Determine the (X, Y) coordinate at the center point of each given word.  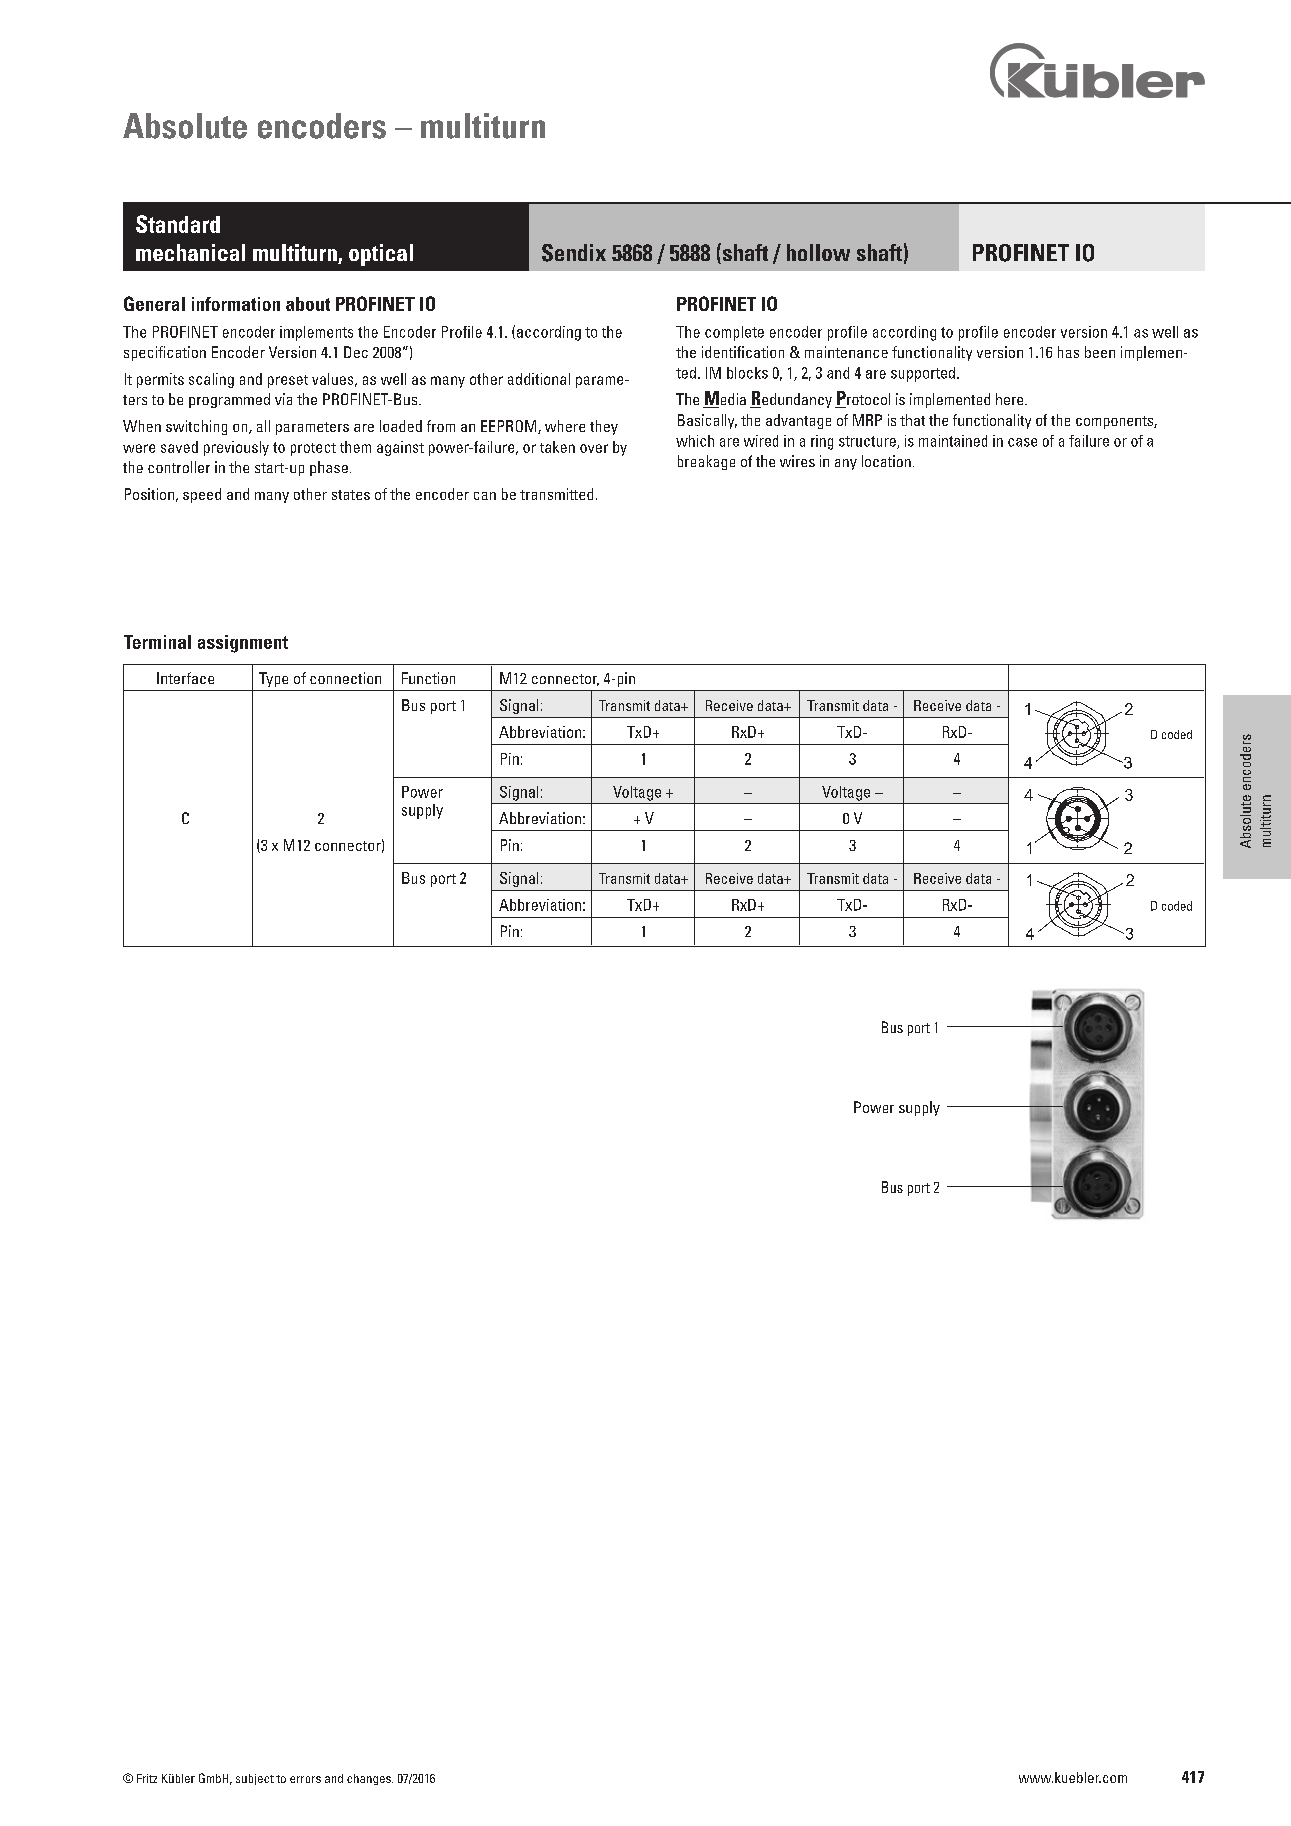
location (886, 461)
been (1100, 352)
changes (370, 1779)
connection (345, 678)
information (236, 304)
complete (734, 333)
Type (273, 679)
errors (305, 1779)
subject (255, 1779)
